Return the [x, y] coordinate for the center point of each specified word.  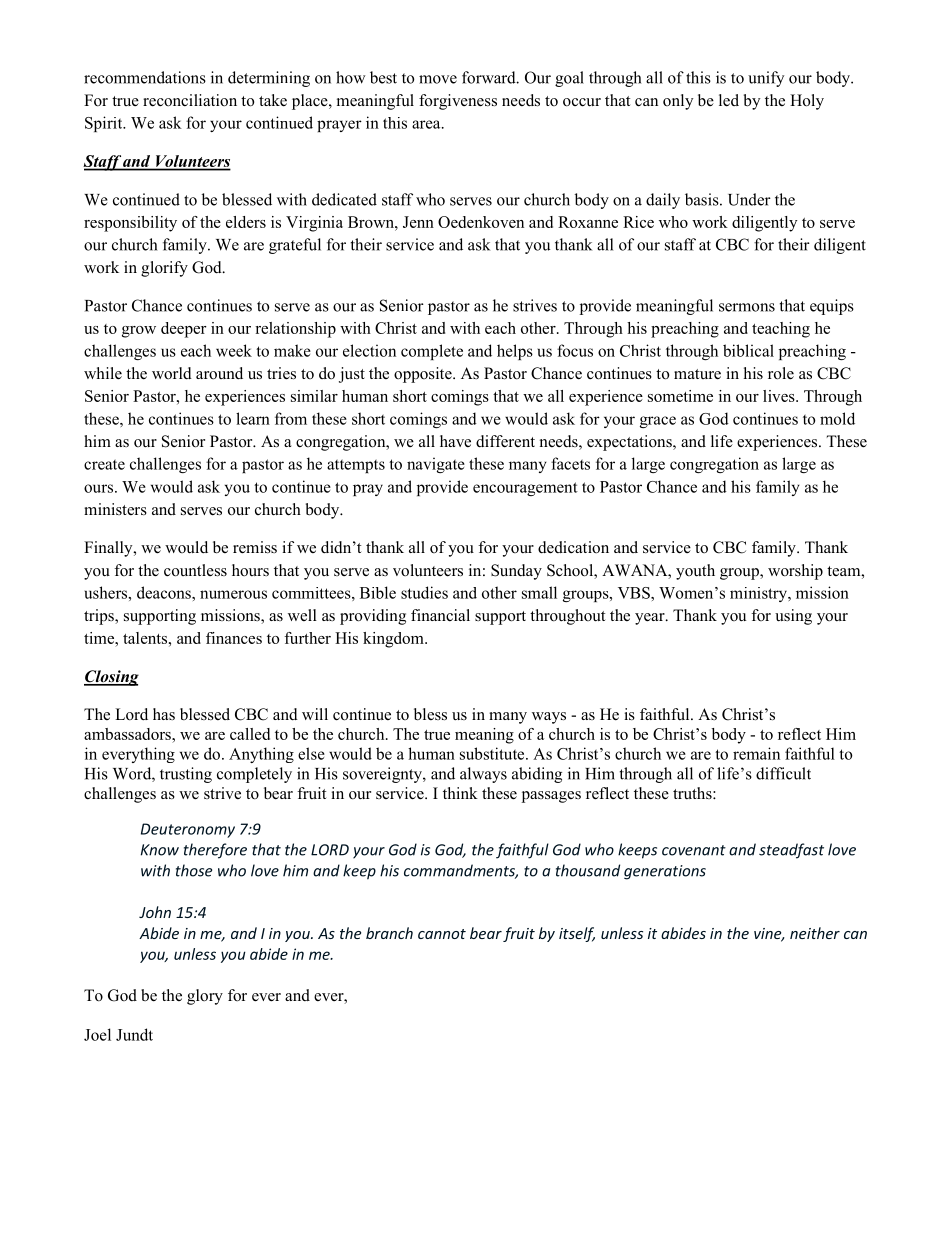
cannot [442, 934]
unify [766, 79]
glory [205, 997]
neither [815, 933]
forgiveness [458, 102]
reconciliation [190, 100]
